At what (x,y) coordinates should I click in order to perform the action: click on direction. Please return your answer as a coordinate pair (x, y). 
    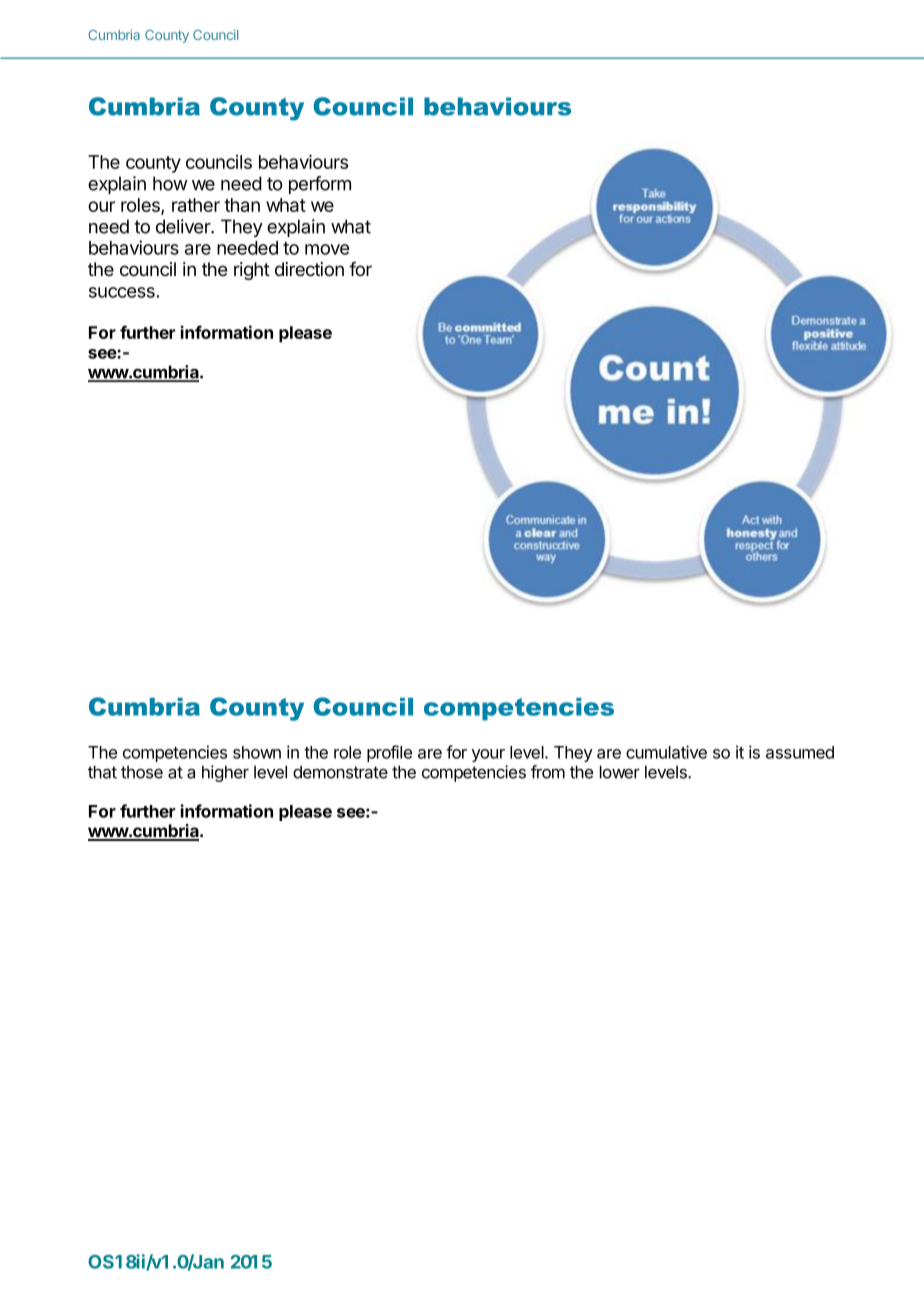
    Looking at the image, I should click on (309, 269).
